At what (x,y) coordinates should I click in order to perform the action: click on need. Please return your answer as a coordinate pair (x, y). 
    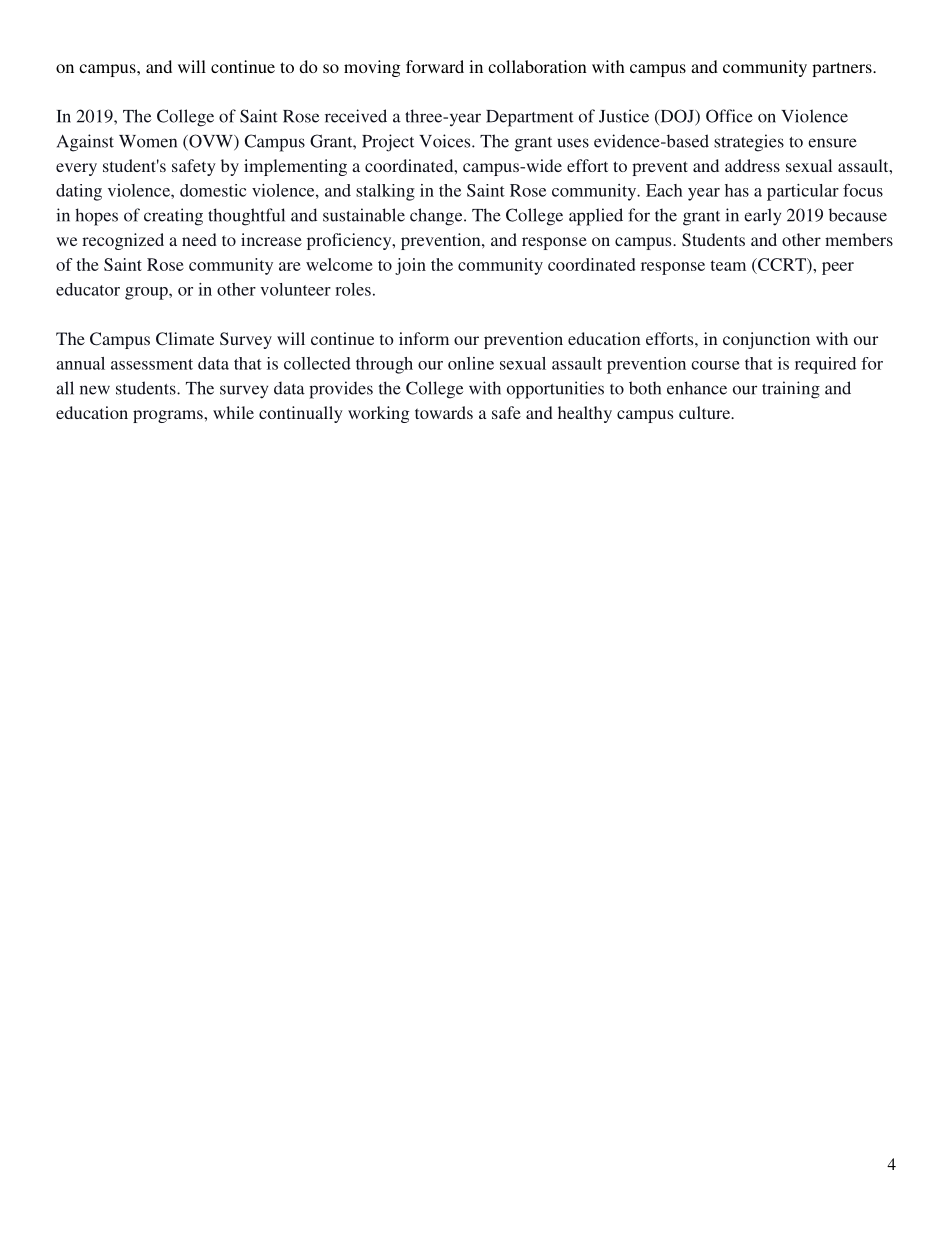
    Looking at the image, I should click on (199, 239).
